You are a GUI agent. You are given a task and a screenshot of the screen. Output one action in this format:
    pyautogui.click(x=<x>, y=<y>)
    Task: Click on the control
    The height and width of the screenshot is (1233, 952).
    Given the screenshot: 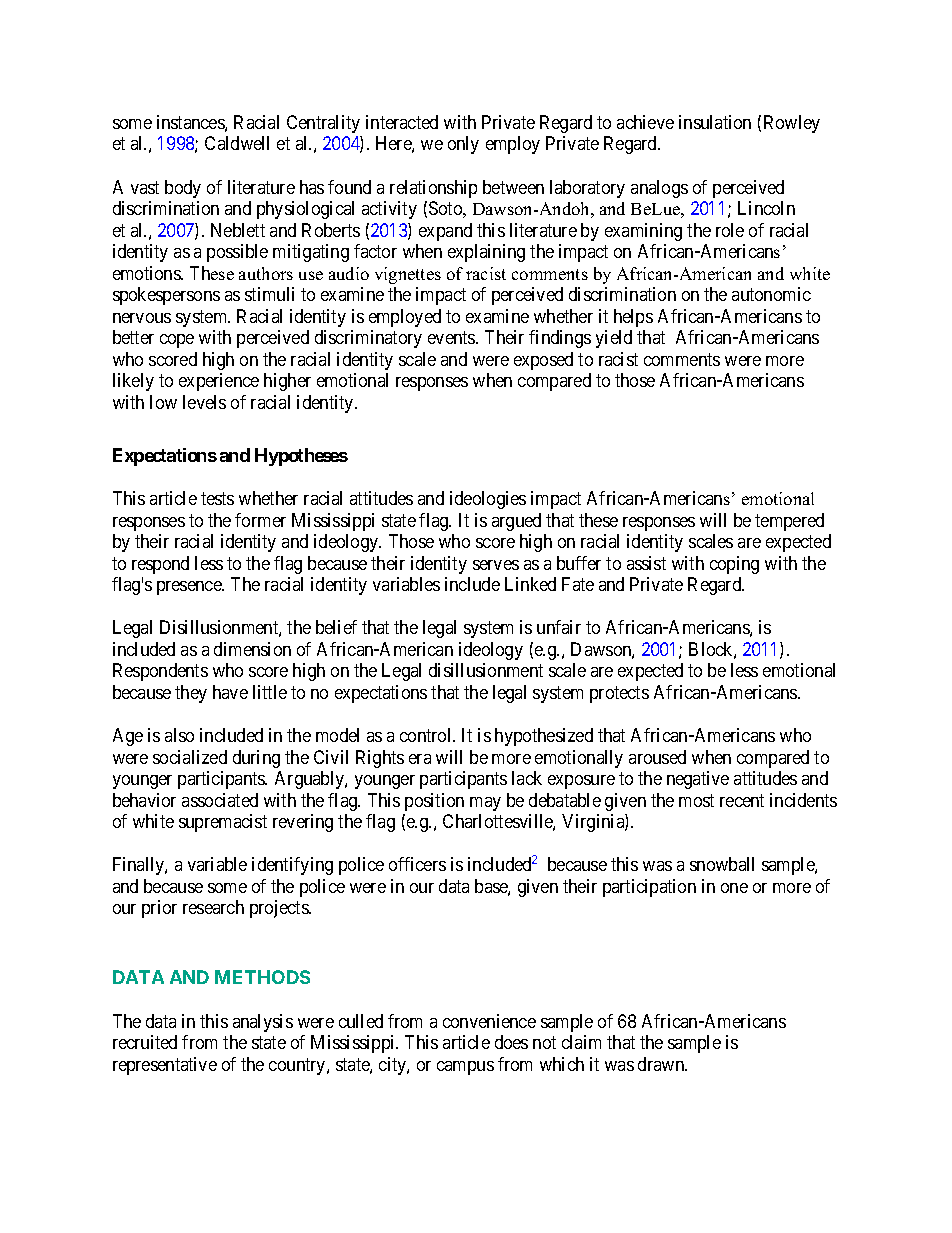 What is the action you would take?
    pyautogui.click(x=427, y=735)
